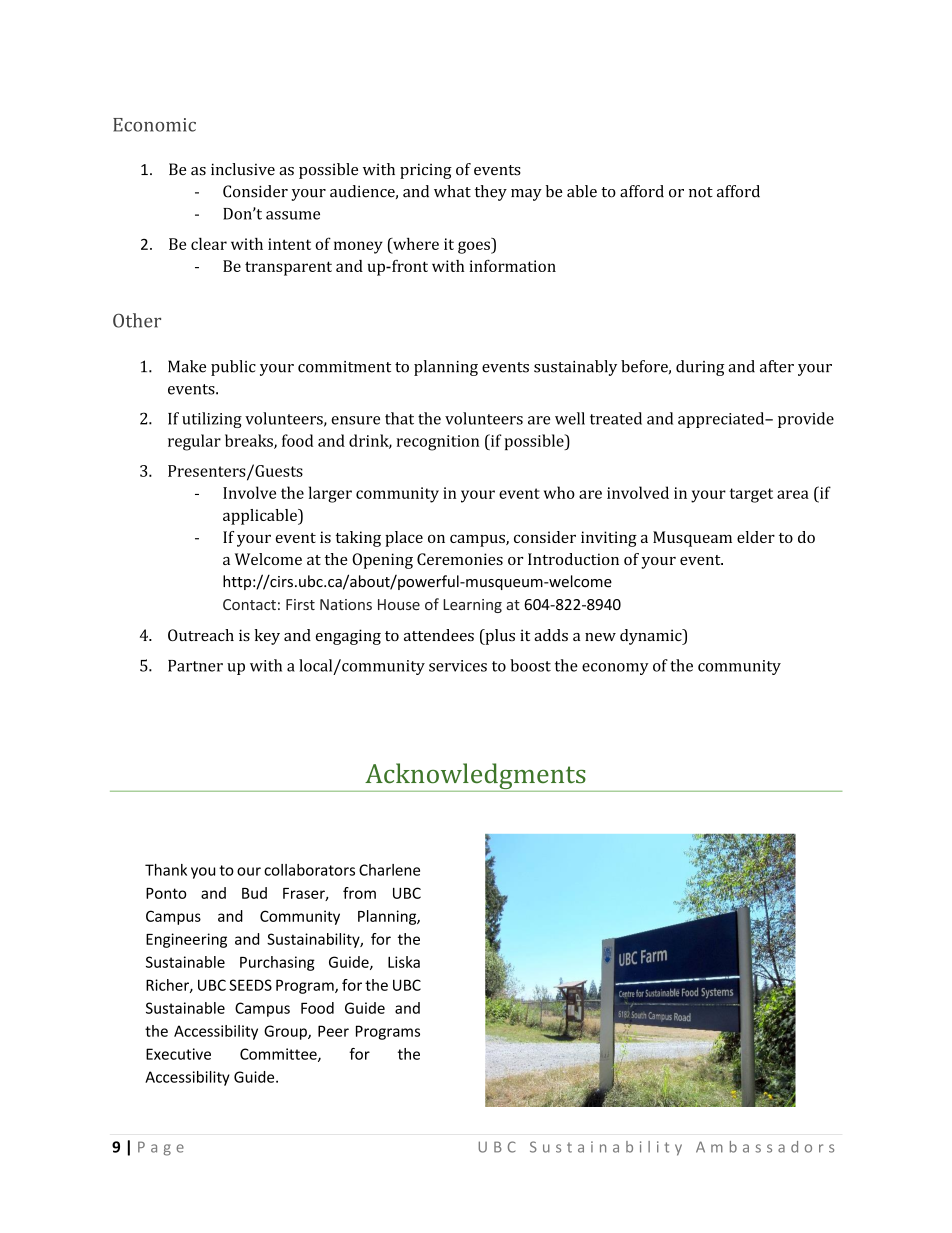  What do you see at coordinates (475, 777) in the document?
I see `Acknowledgments` at bounding box center [475, 777].
